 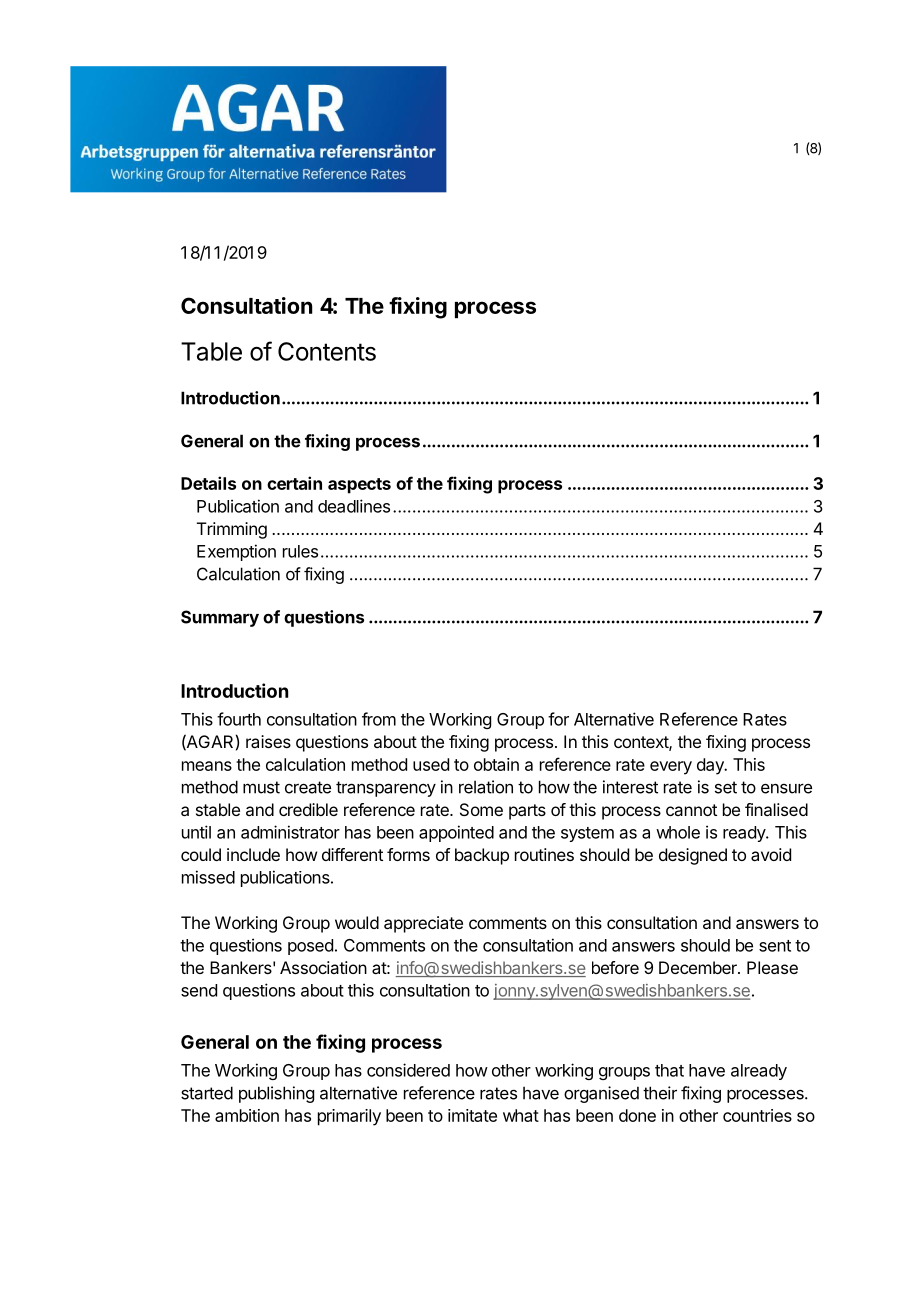 I want to click on sent, so click(x=775, y=946).
